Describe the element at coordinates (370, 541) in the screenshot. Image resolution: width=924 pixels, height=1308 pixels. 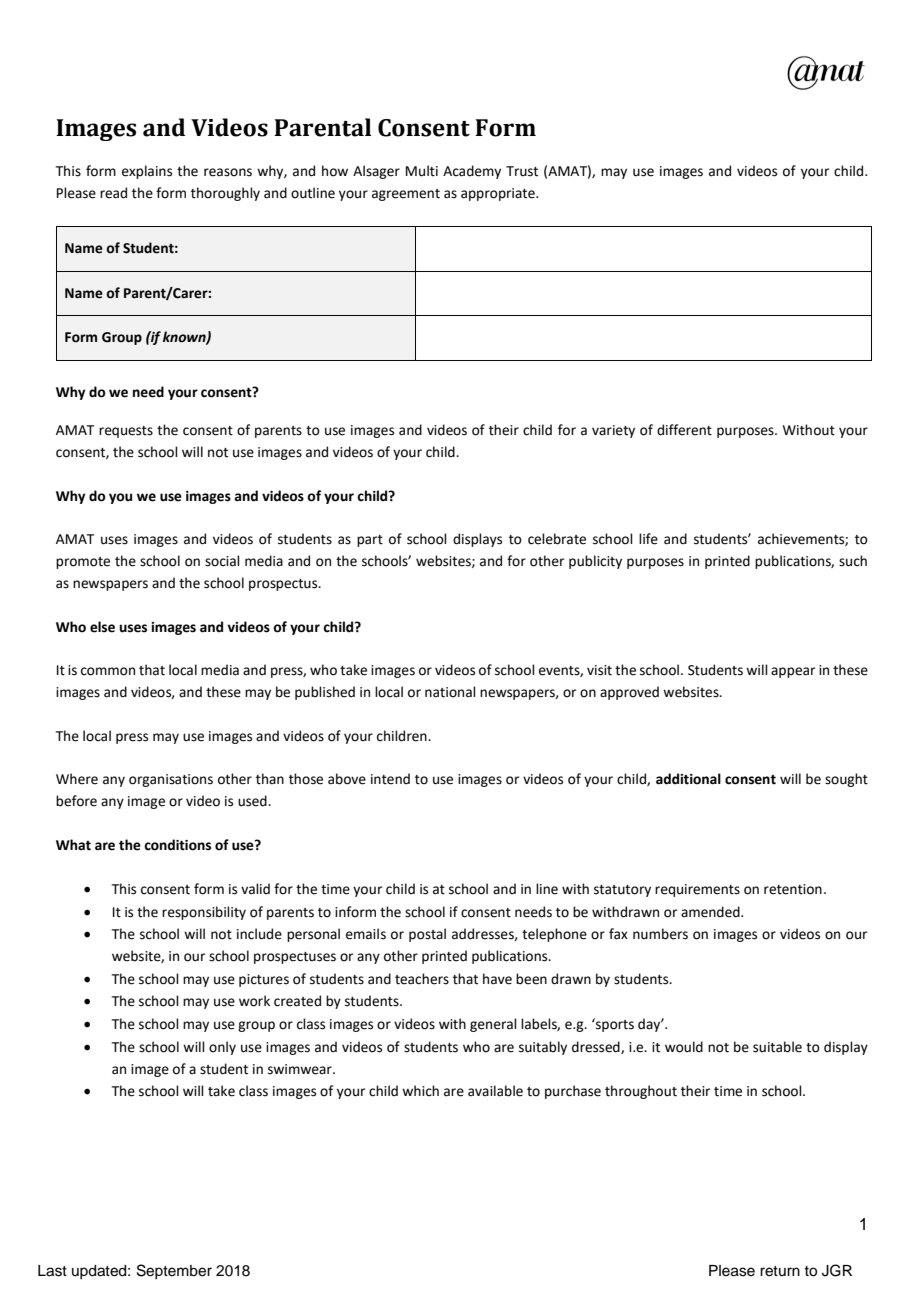
I see `part` at that location.
